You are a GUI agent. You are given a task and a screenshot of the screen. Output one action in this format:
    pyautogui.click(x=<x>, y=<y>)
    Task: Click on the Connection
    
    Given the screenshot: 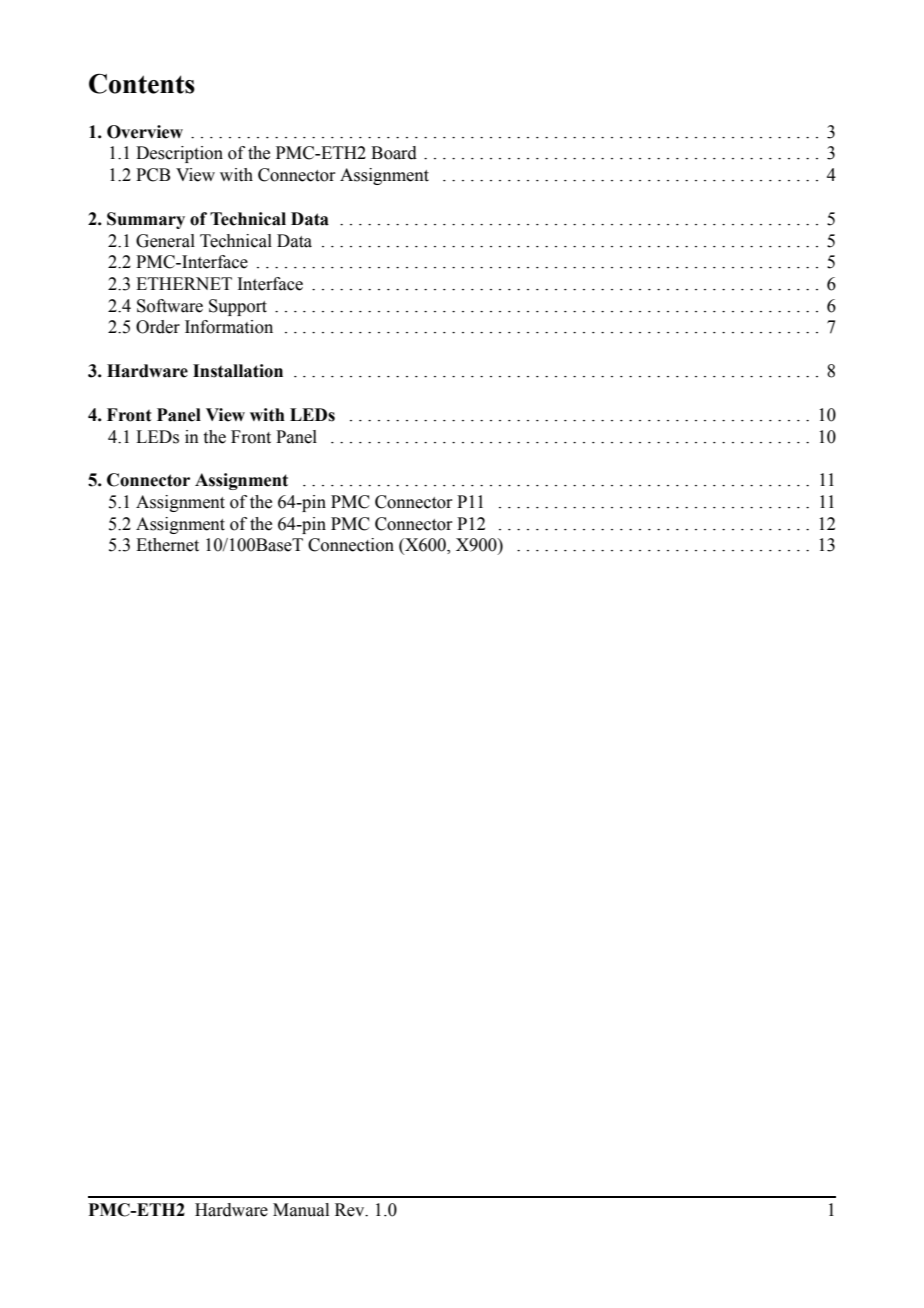 What is the action you would take?
    pyautogui.click(x=351, y=545)
